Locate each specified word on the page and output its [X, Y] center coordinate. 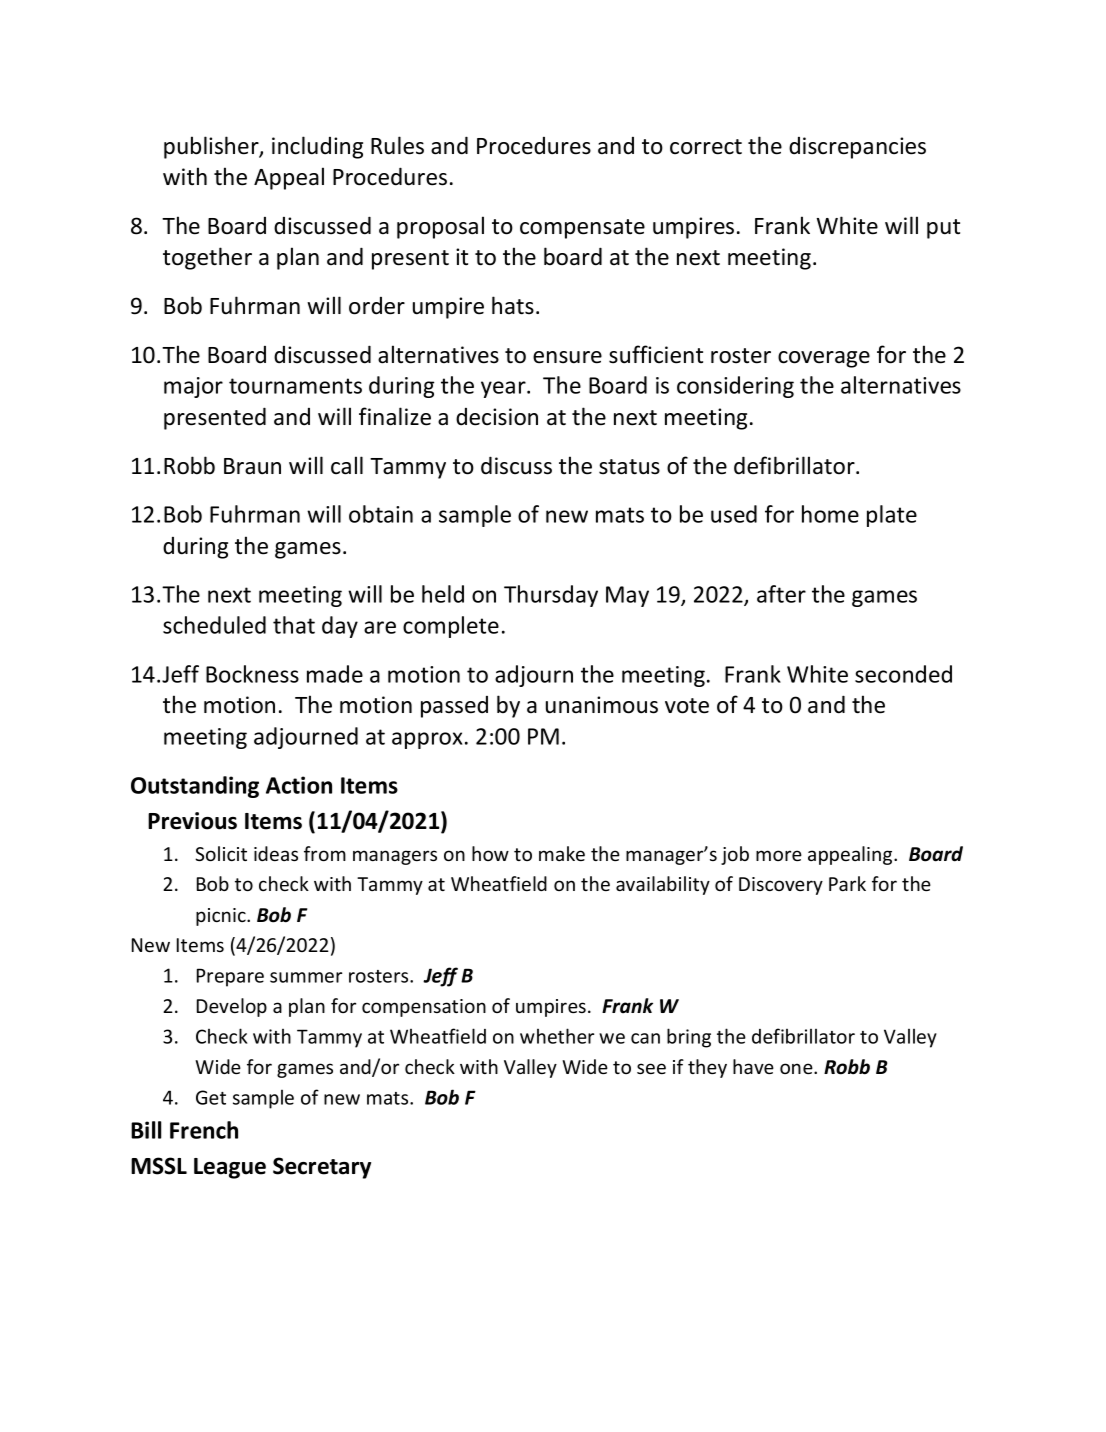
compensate [582, 229]
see [651, 1068]
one [797, 1068]
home [830, 514]
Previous [192, 821]
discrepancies [857, 148]
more [779, 855]
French [204, 1130]
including [317, 147]
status [629, 467]
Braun [252, 466]
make [562, 853]
